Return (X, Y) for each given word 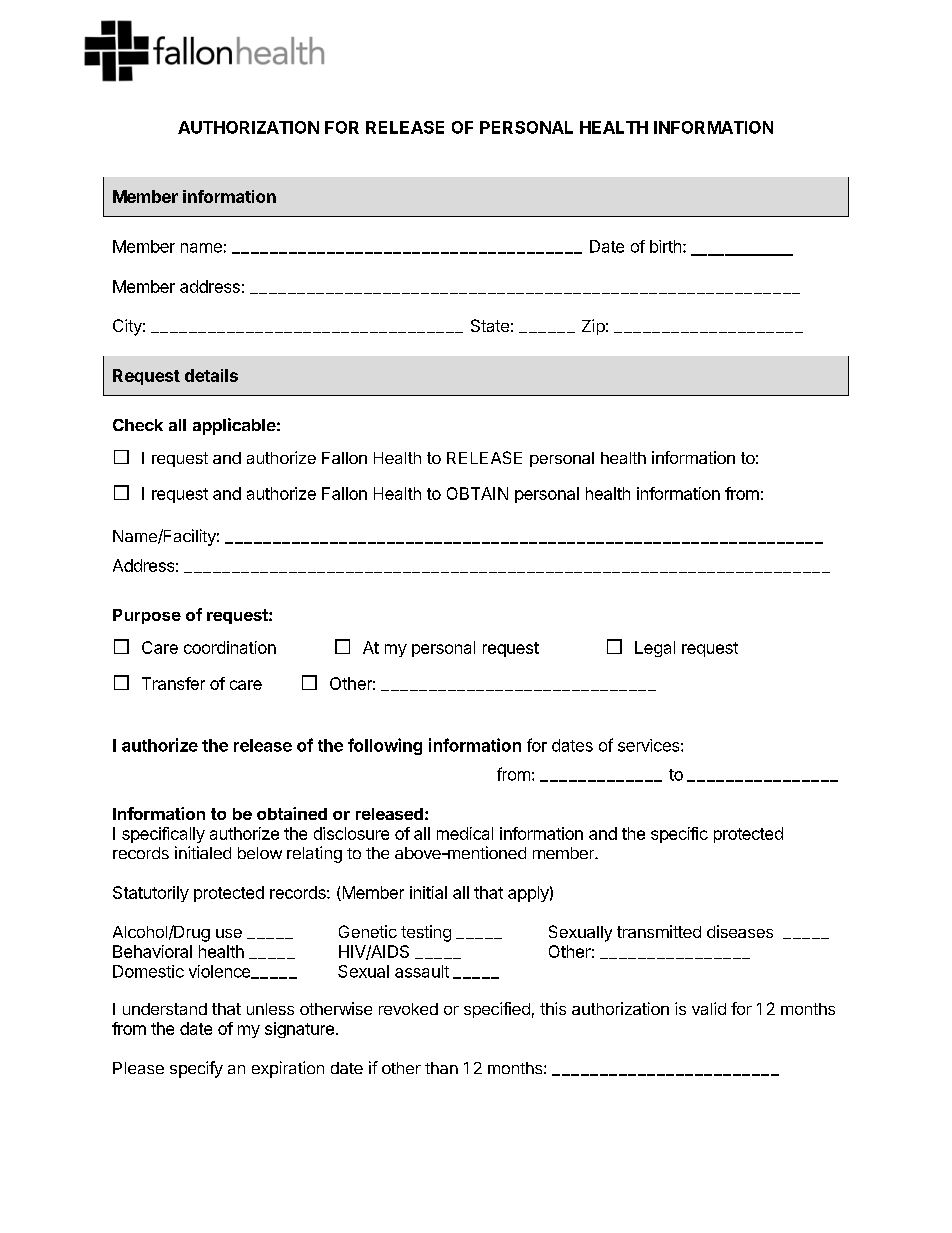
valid (709, 1008)
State (490, 325)
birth (665, 246)
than (441, 1068)
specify (196, 1069)
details (211, 375)
